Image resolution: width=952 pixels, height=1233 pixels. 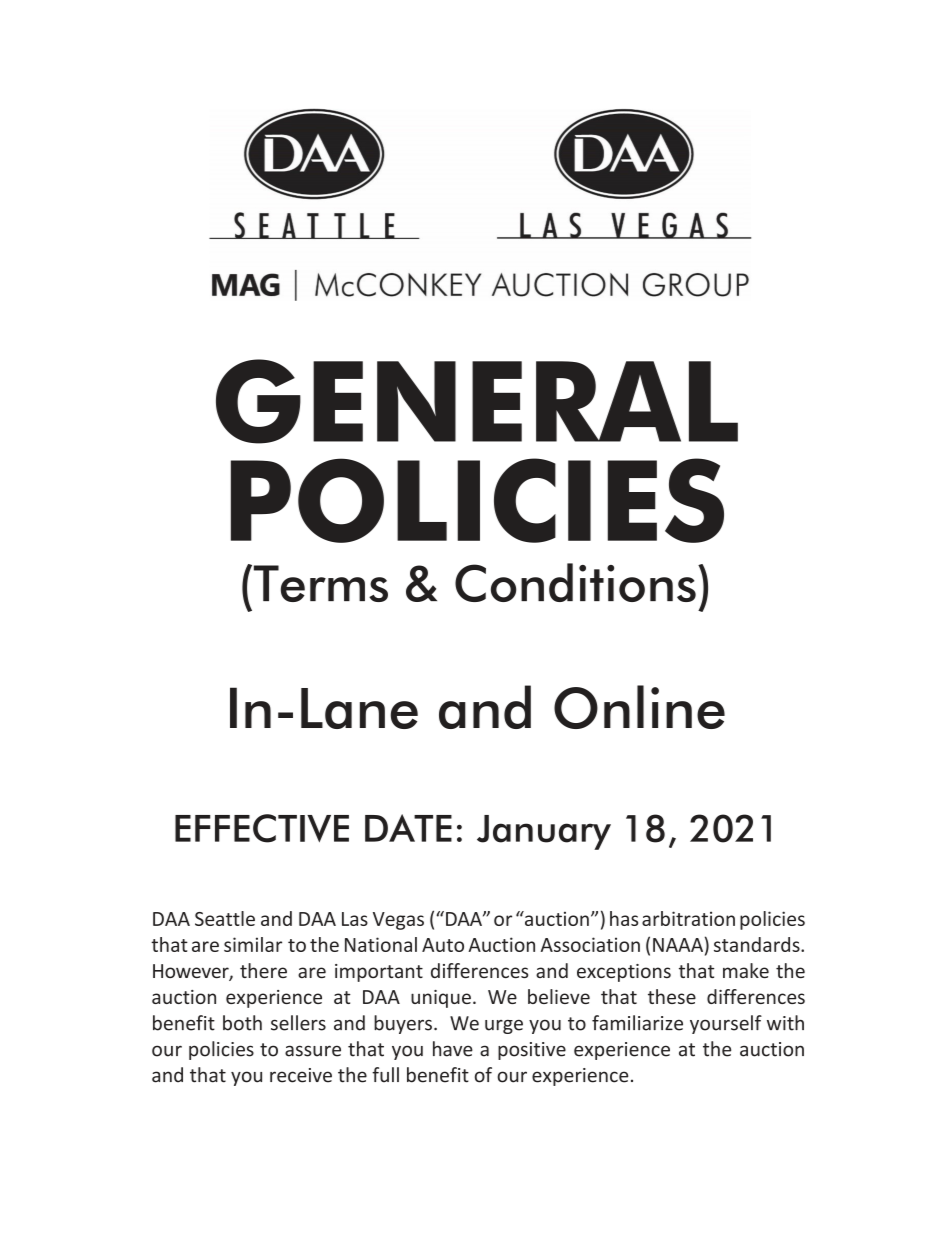 I want to click on GENERAL, so click(x=477, y=401).
